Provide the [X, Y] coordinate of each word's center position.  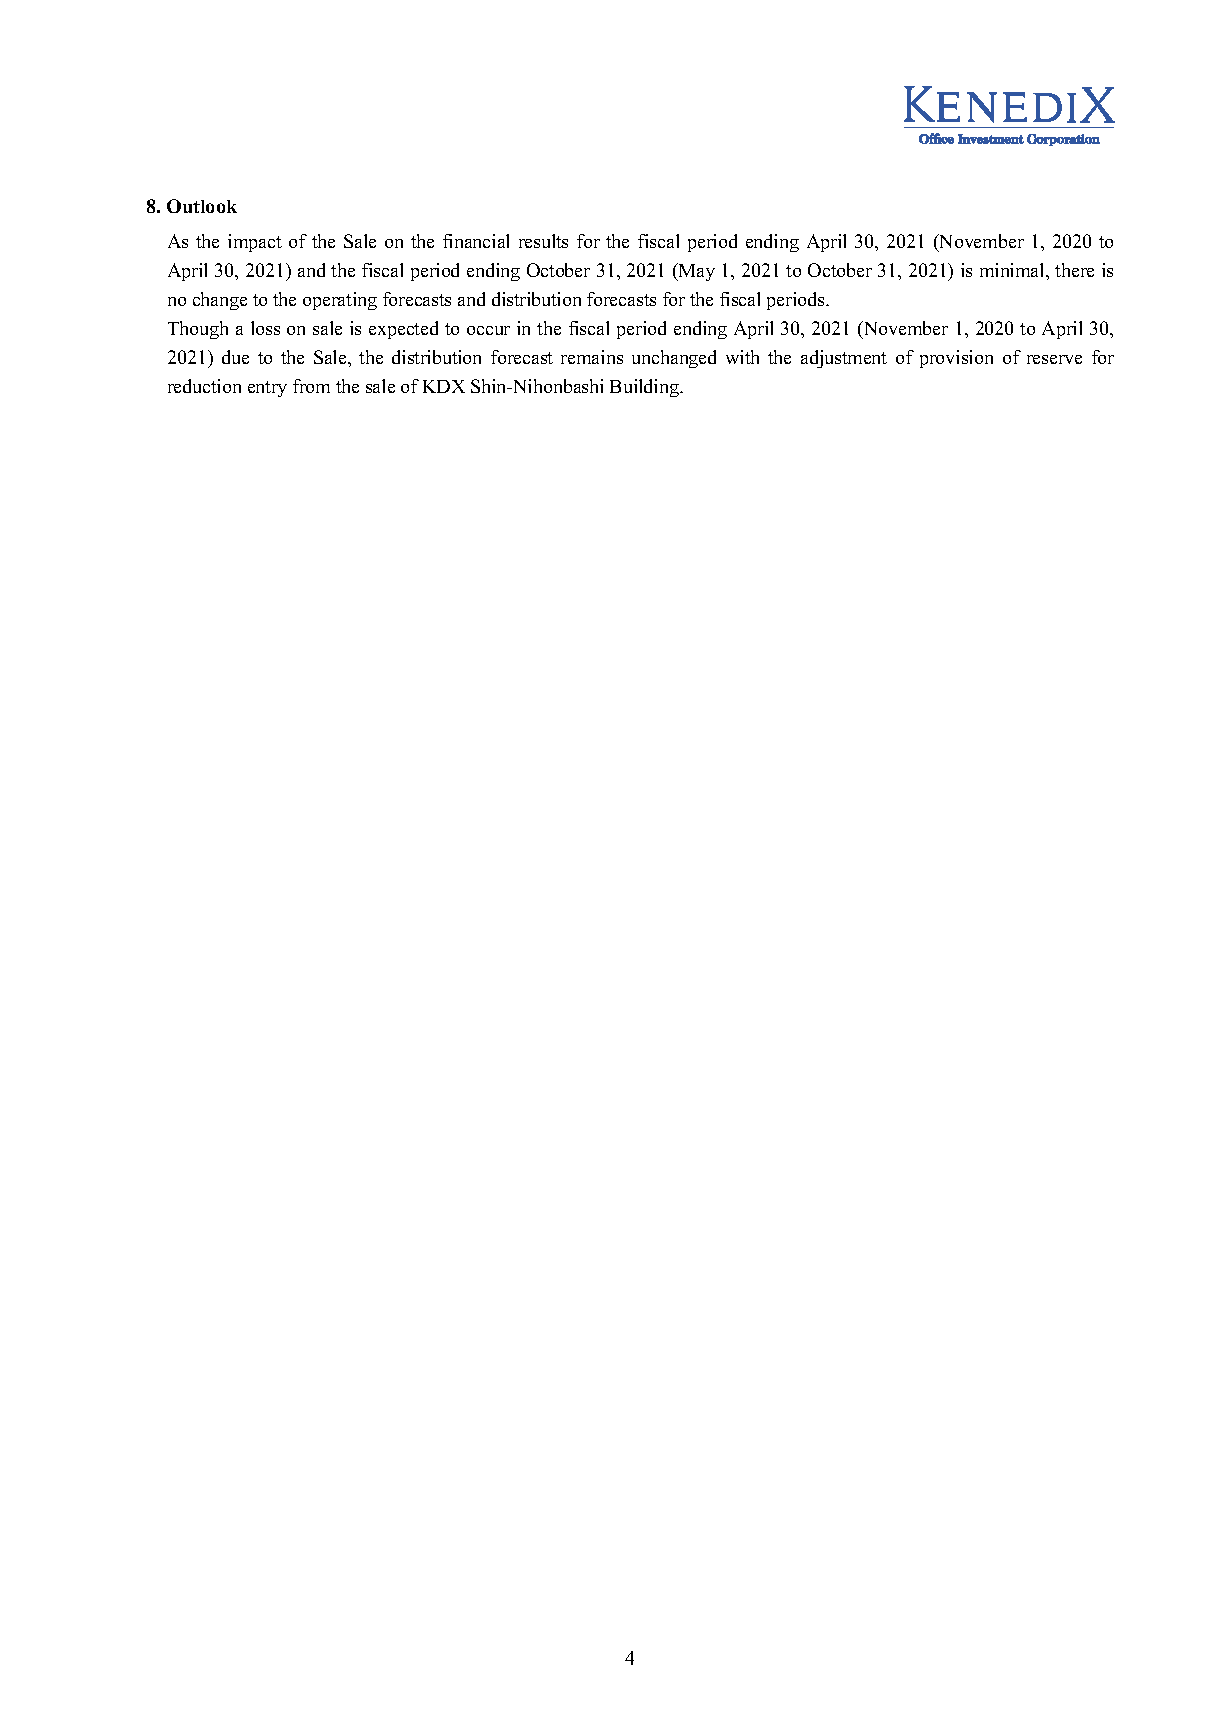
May [695, 272]
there [1074, 270]
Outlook [202, 206]
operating [340, 301]
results [543, 241]
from [311, 386]
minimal [1013, 270]
